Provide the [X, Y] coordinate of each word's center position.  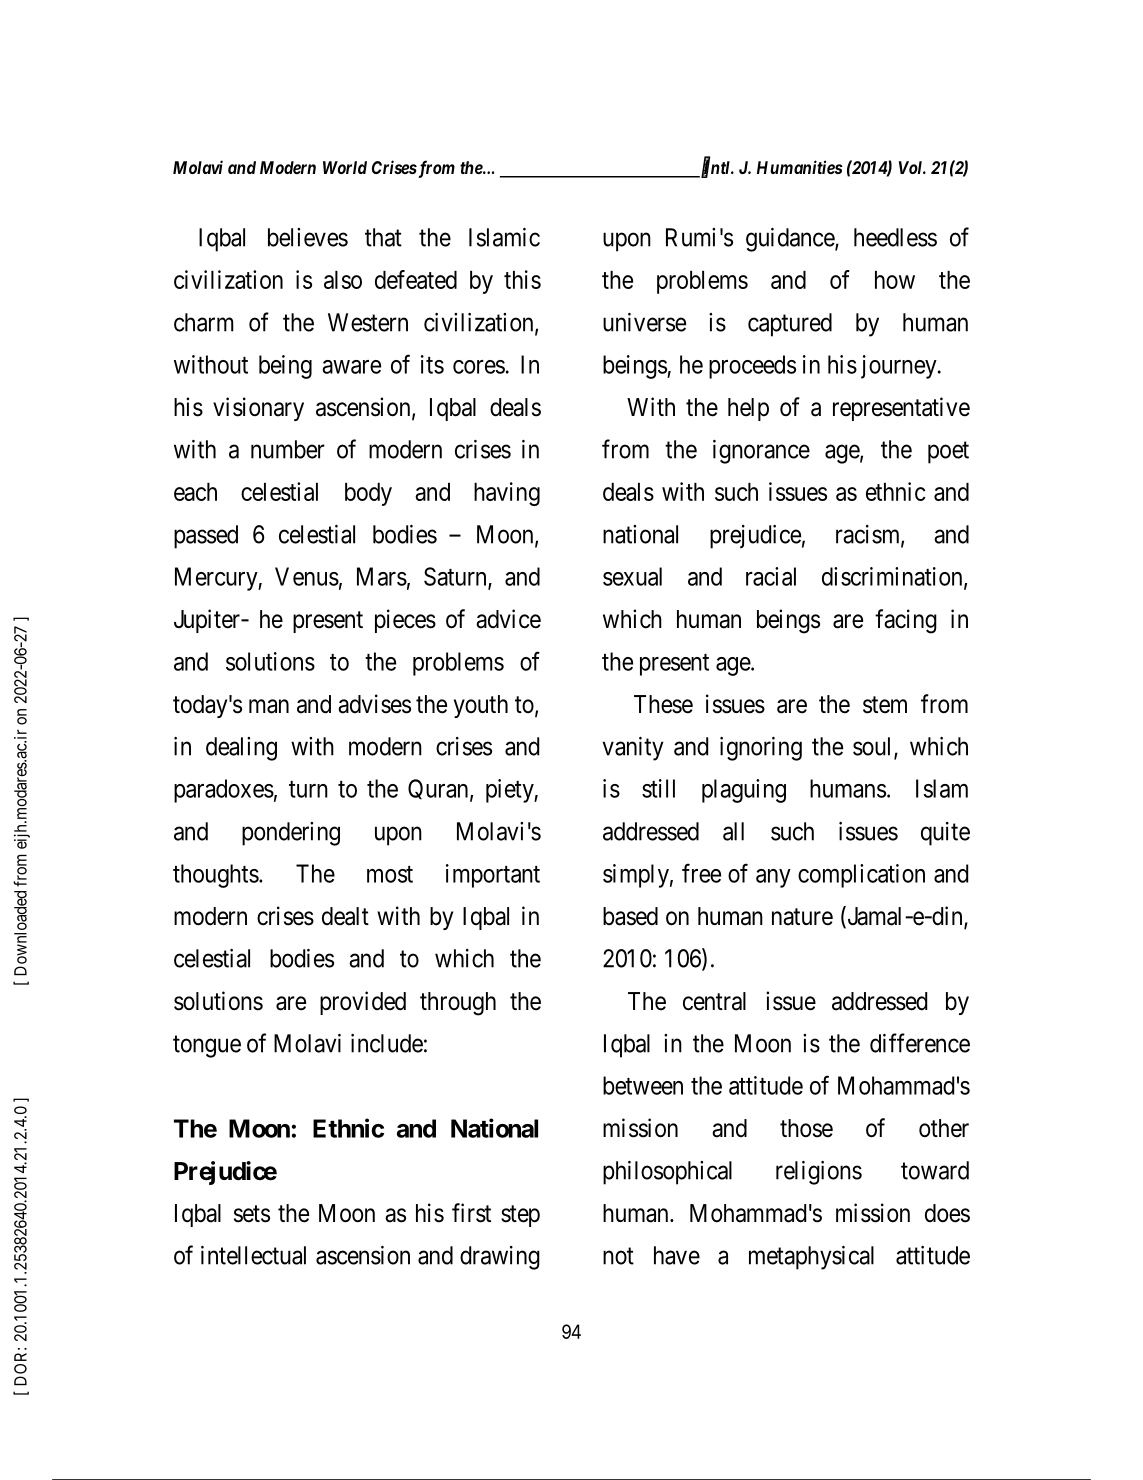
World [345, 167]
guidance [791, 240]
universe [644, 322]
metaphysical [811, 1258]
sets [252, 1214]
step [520, 1216]
